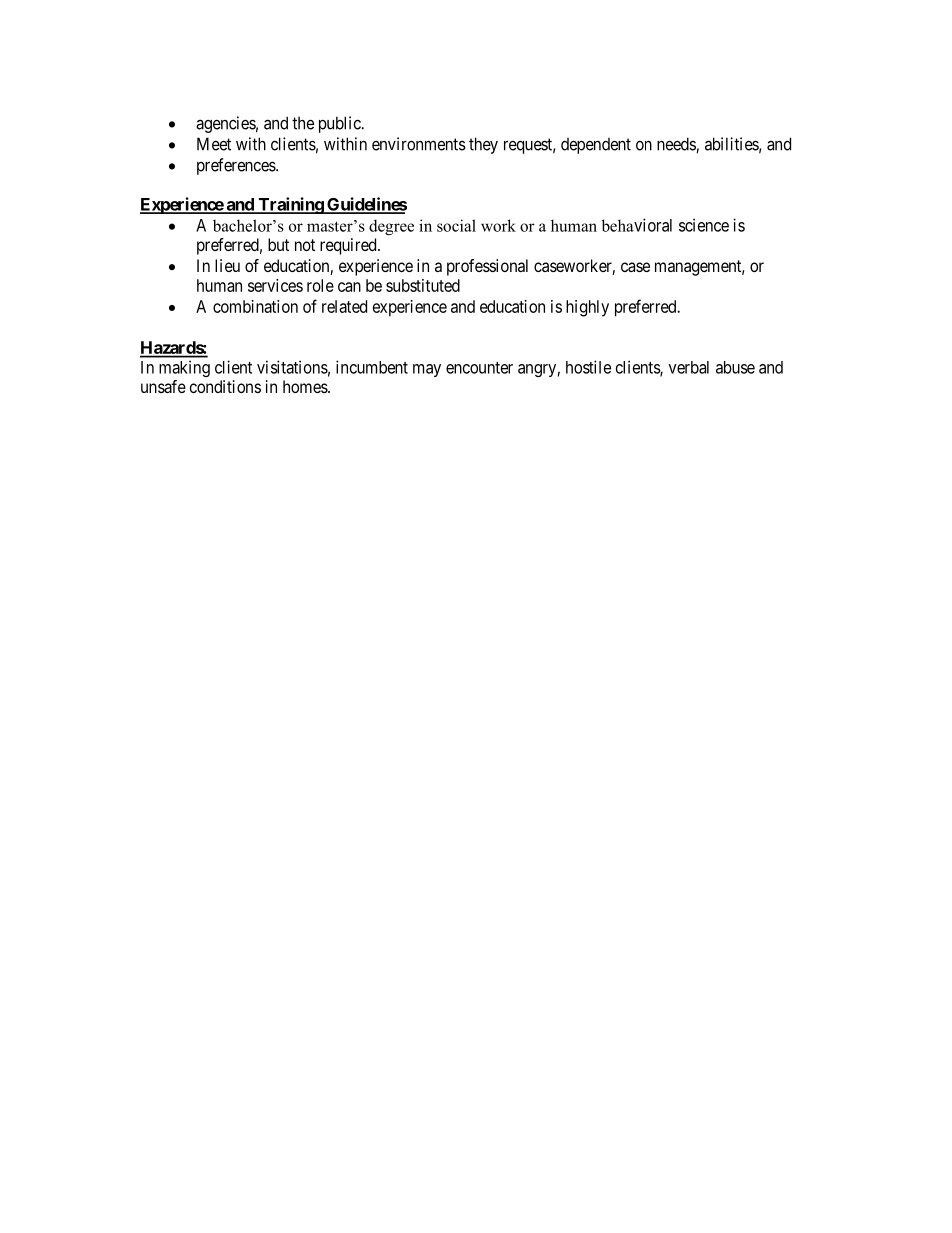 The height and width of the image is (1233, 952). Describe the element at coordinates (677, 145) in the image. I see `needs` at that location.
